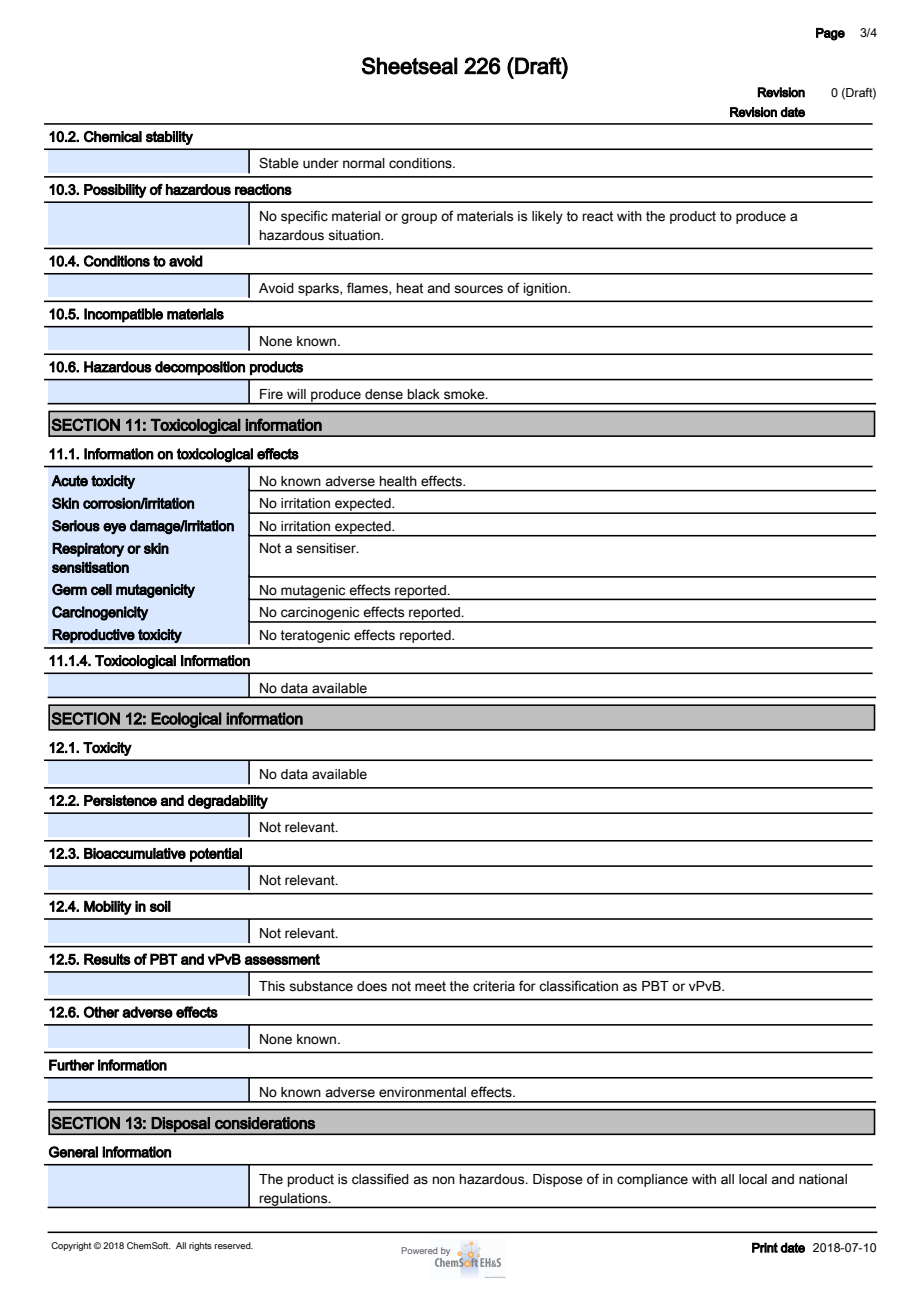 Image resolution: width=924 pixels, height=1307 pixels. Describe the element at coordinates (419, 1250) in the screenshot. I see `Powered` at that location.
